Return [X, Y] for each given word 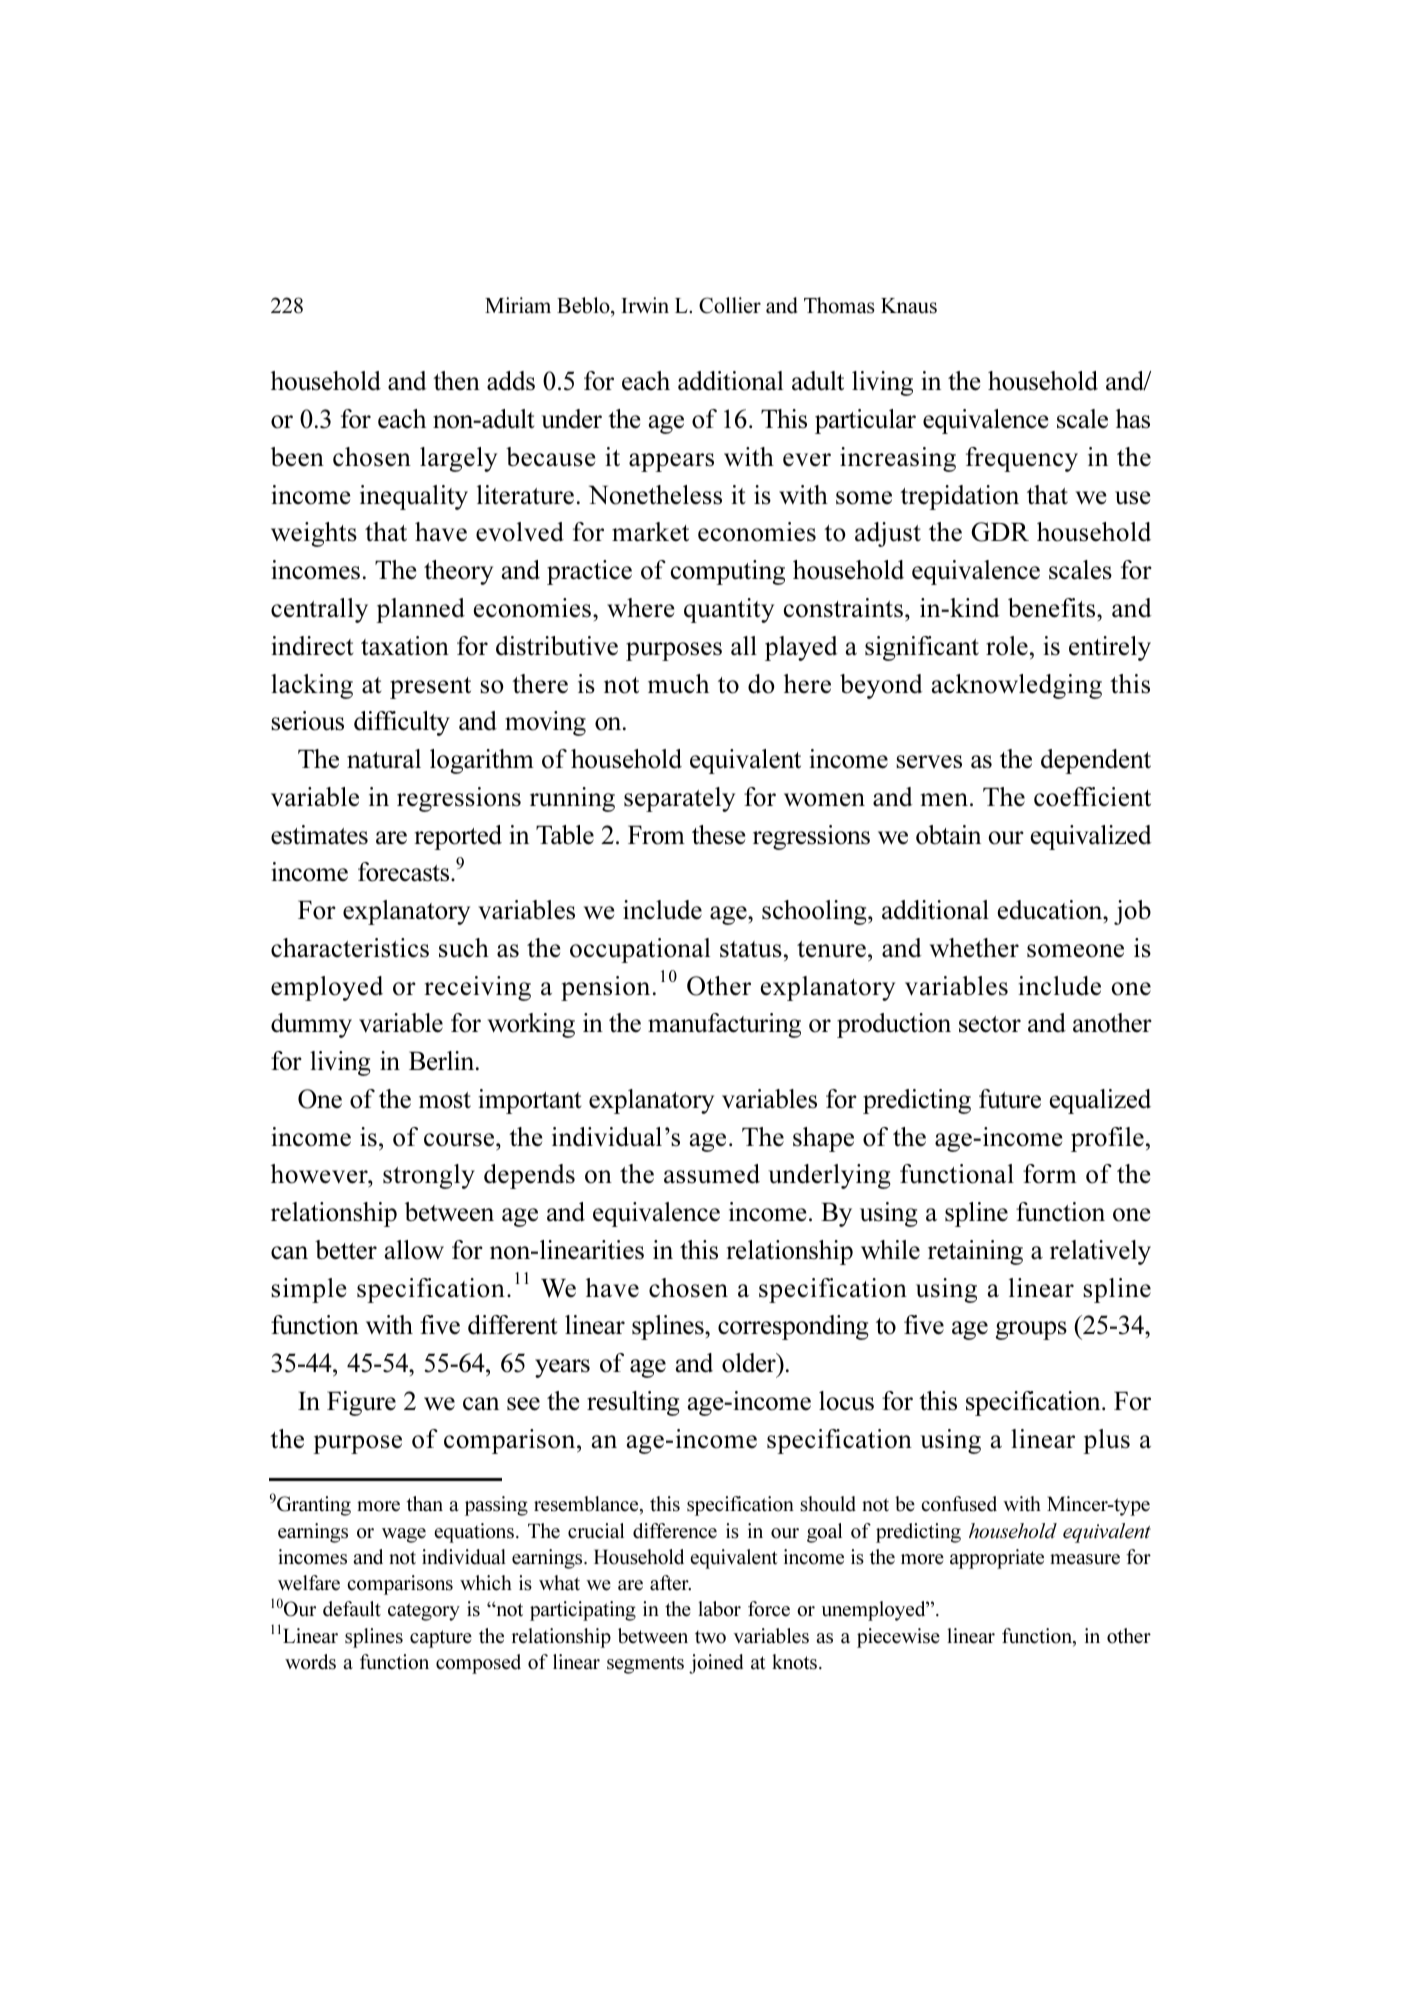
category [424, 1612]
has [1133, 419]
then [456, 381]
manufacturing [724, 1025]
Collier [730, 305]
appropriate [997, 1559]
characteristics [350, 948]
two [710, 1637]
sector [990, 1024]
